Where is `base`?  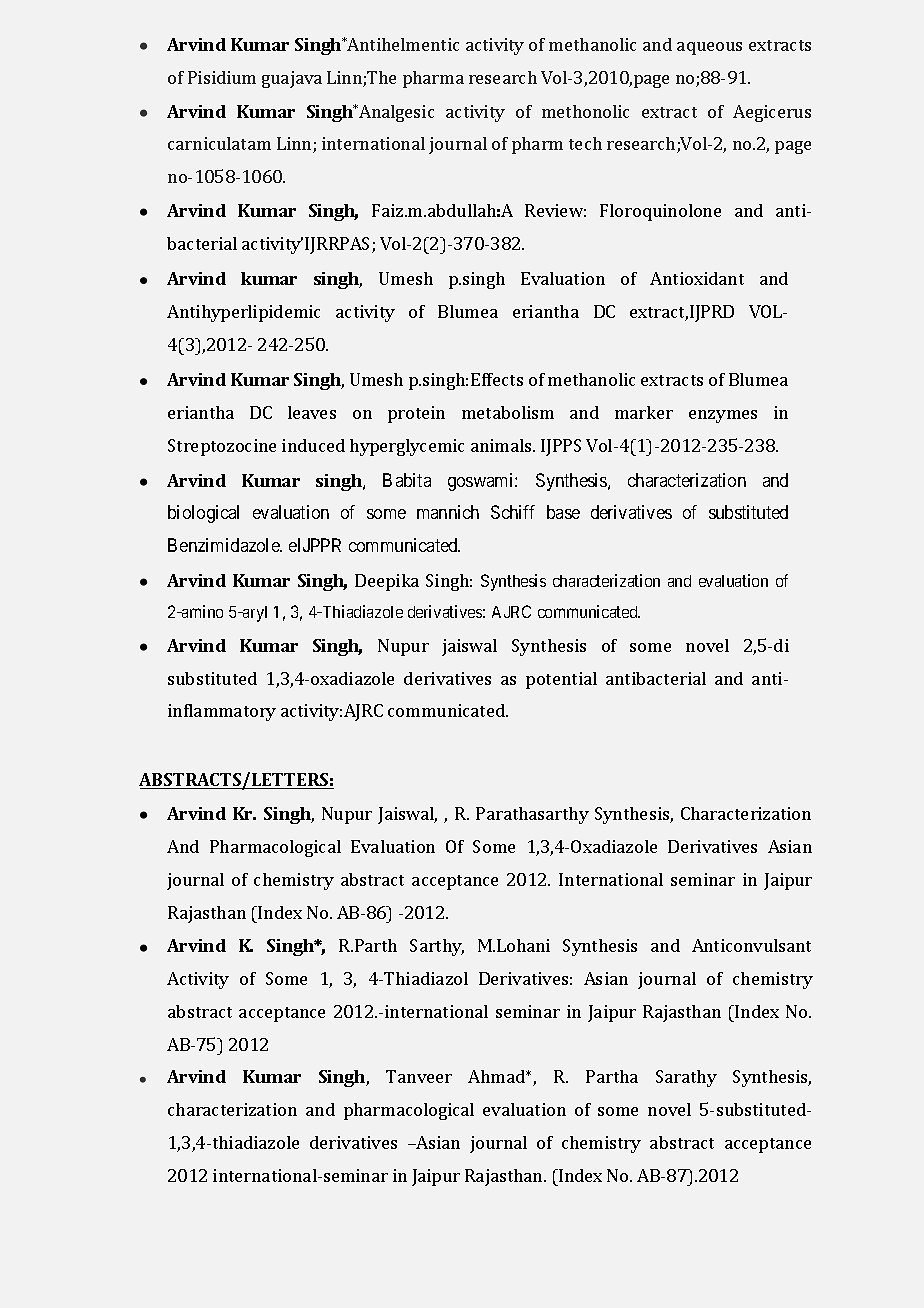
base is located at coordinates (563, 512).
